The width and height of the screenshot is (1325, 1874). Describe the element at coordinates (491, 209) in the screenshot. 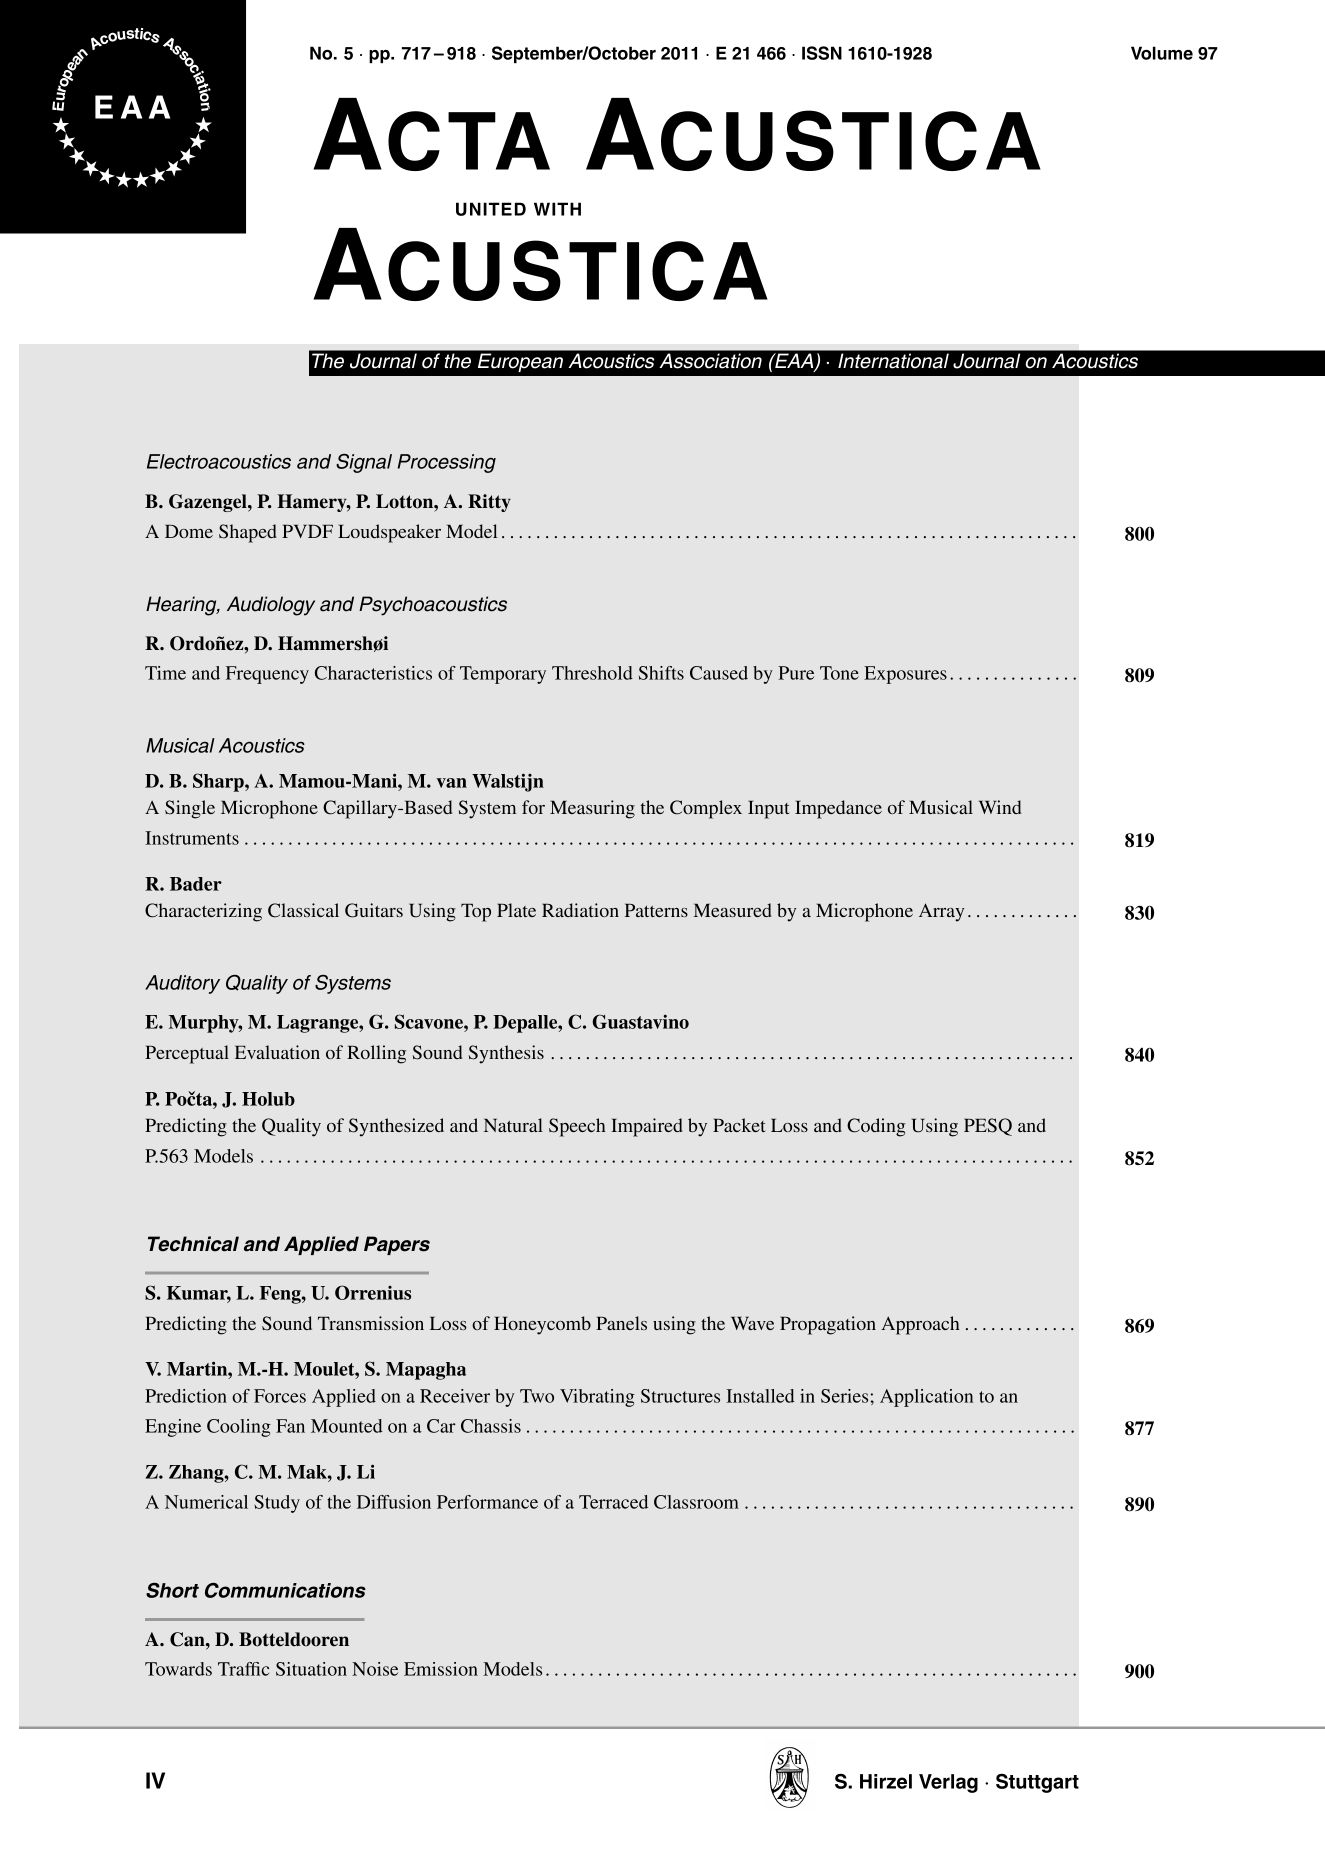

I see `UNITED` at that location.
